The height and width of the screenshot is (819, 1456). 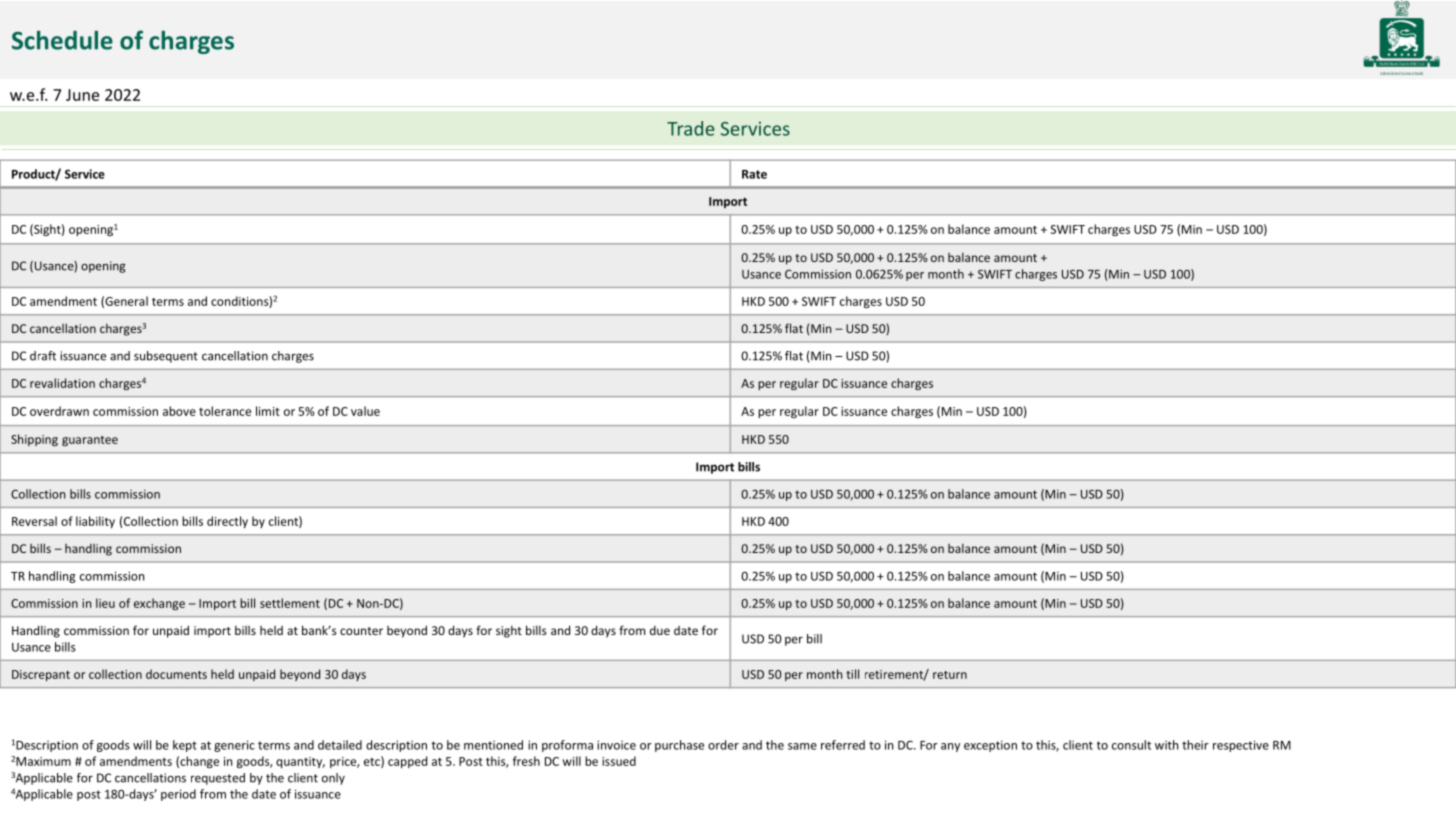 I want to click on requested, so click(x=218, y=779).
